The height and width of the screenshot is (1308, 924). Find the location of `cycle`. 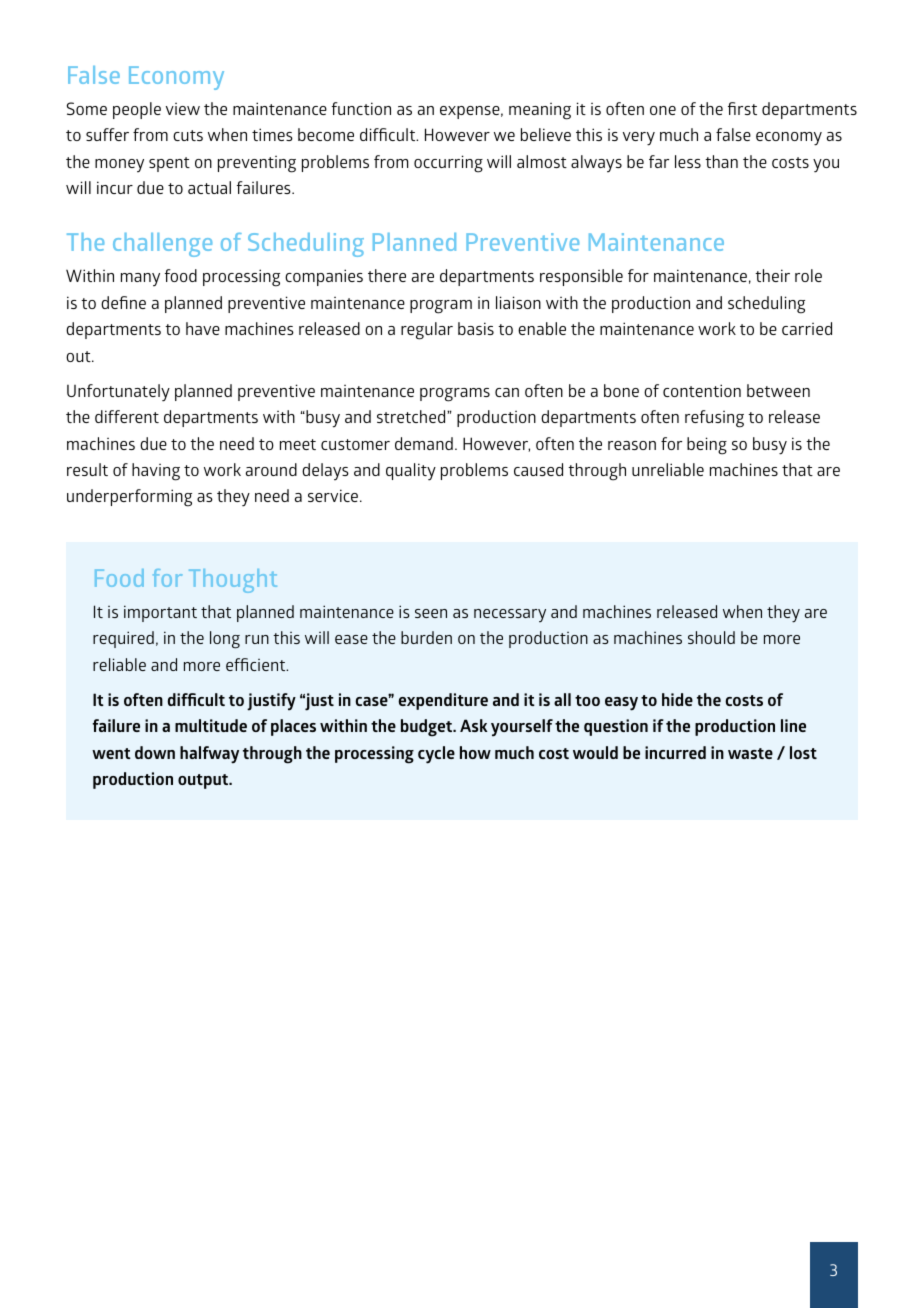

cycle is located at coordinates (436, 755).
